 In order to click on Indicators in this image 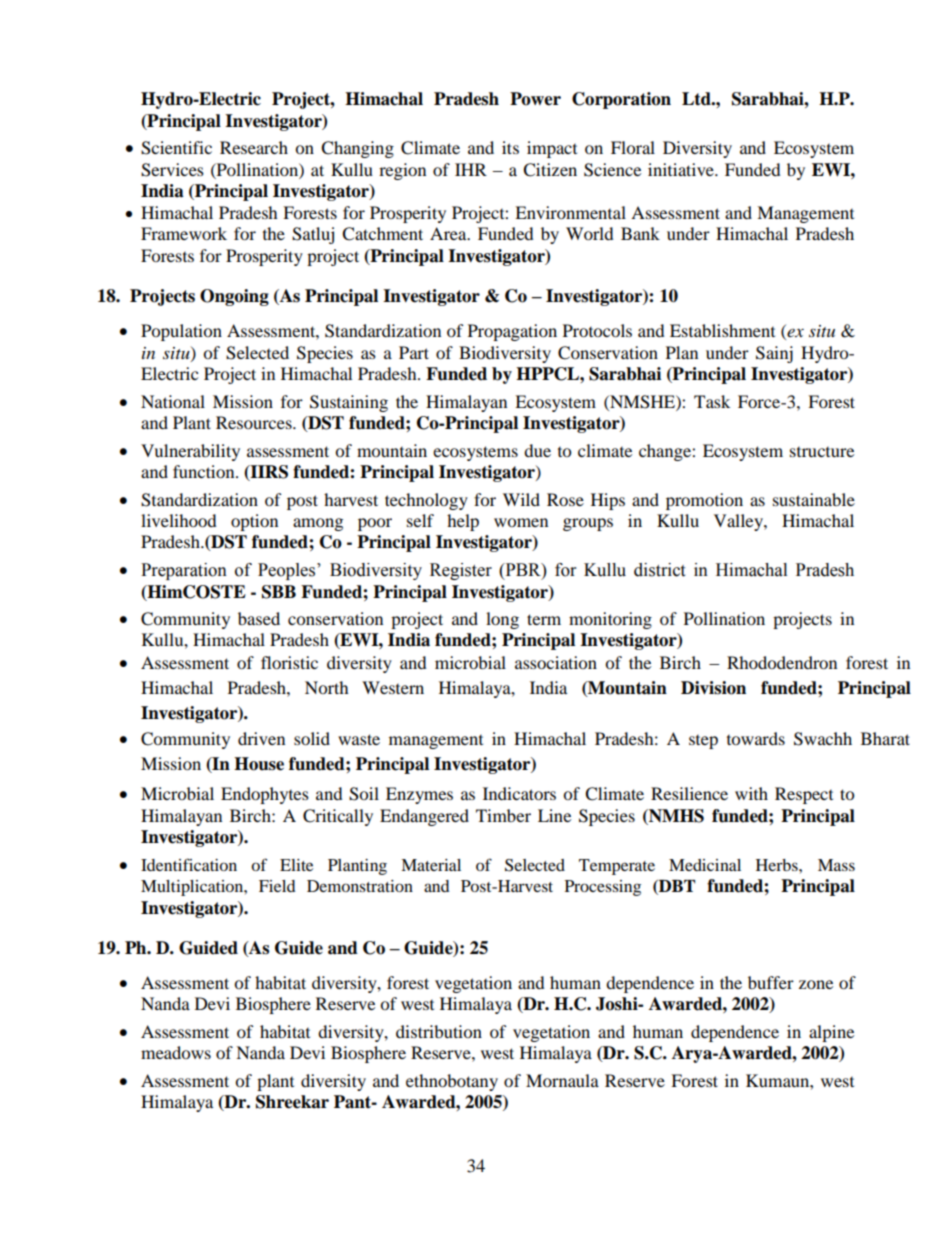, I will do `click(519, 793)`.
